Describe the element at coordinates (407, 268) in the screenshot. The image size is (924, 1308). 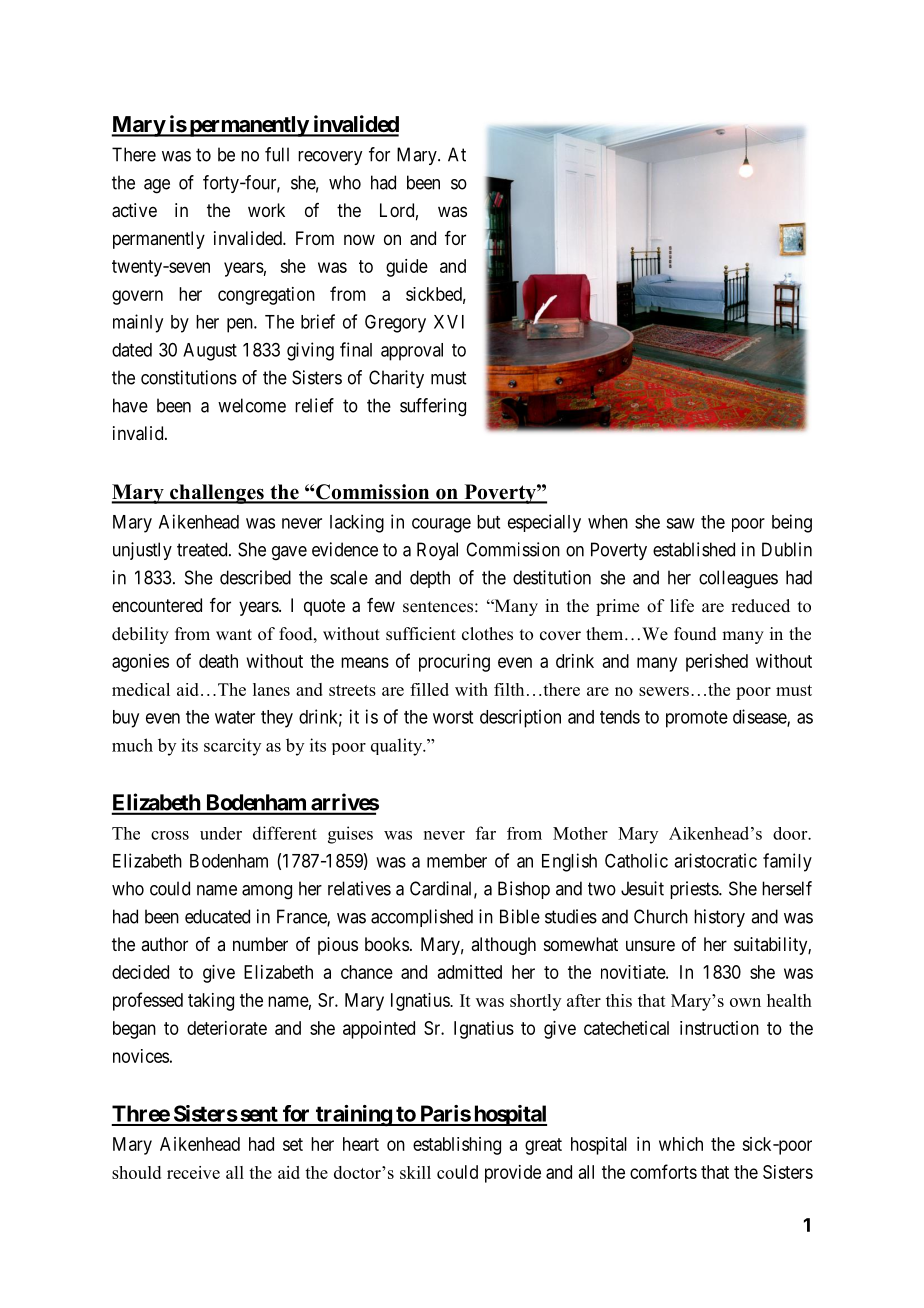
I see `guide` at that location.
